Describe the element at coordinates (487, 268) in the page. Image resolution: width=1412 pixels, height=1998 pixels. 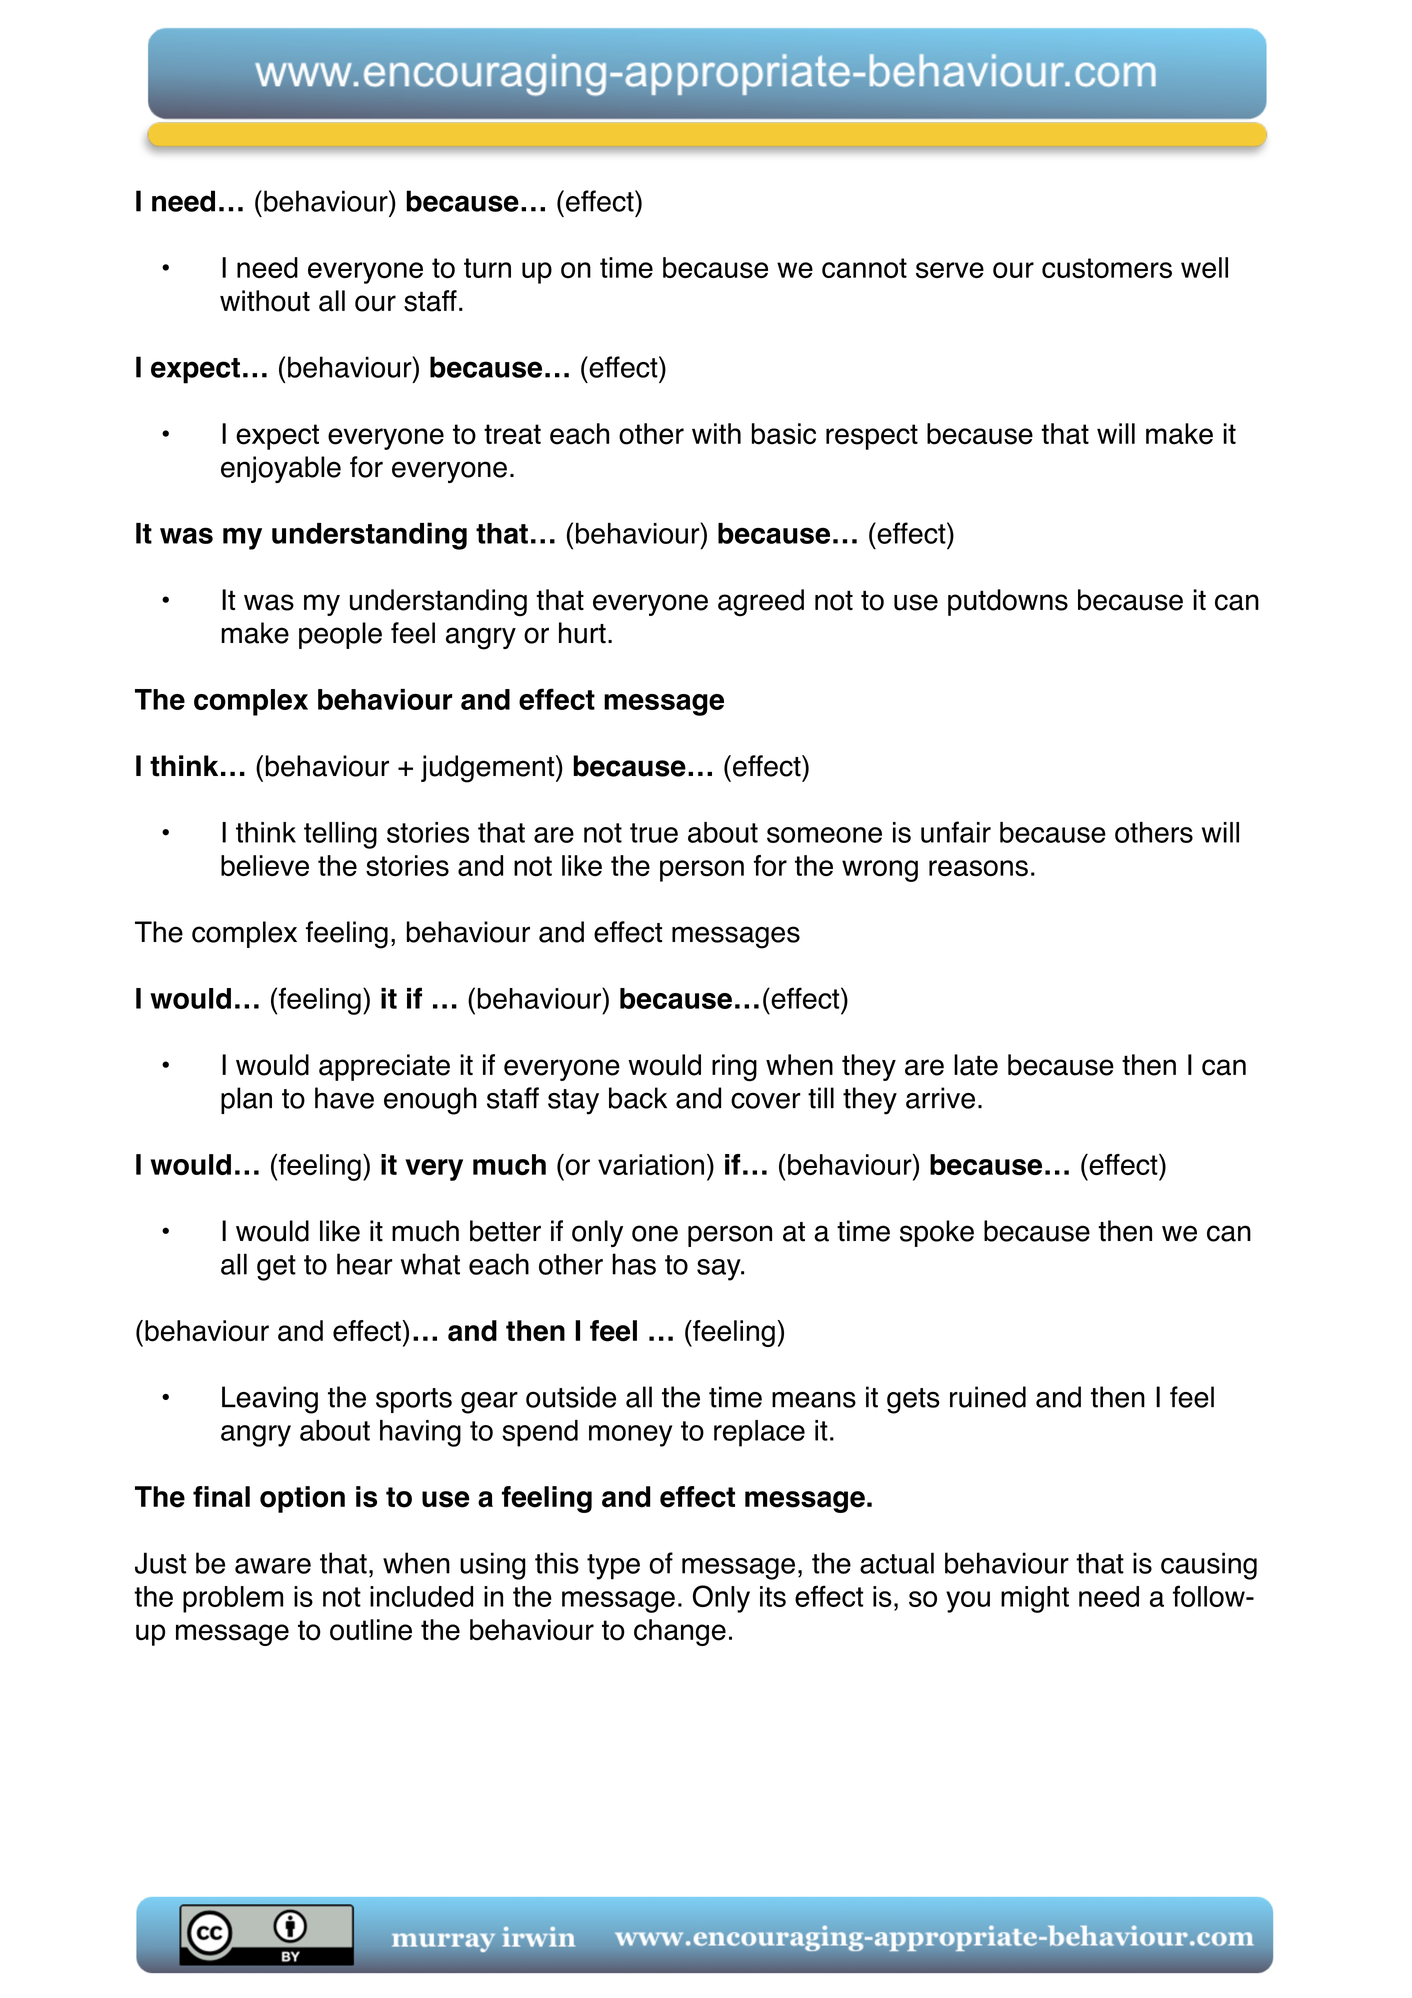
I see `turn` at that location.
